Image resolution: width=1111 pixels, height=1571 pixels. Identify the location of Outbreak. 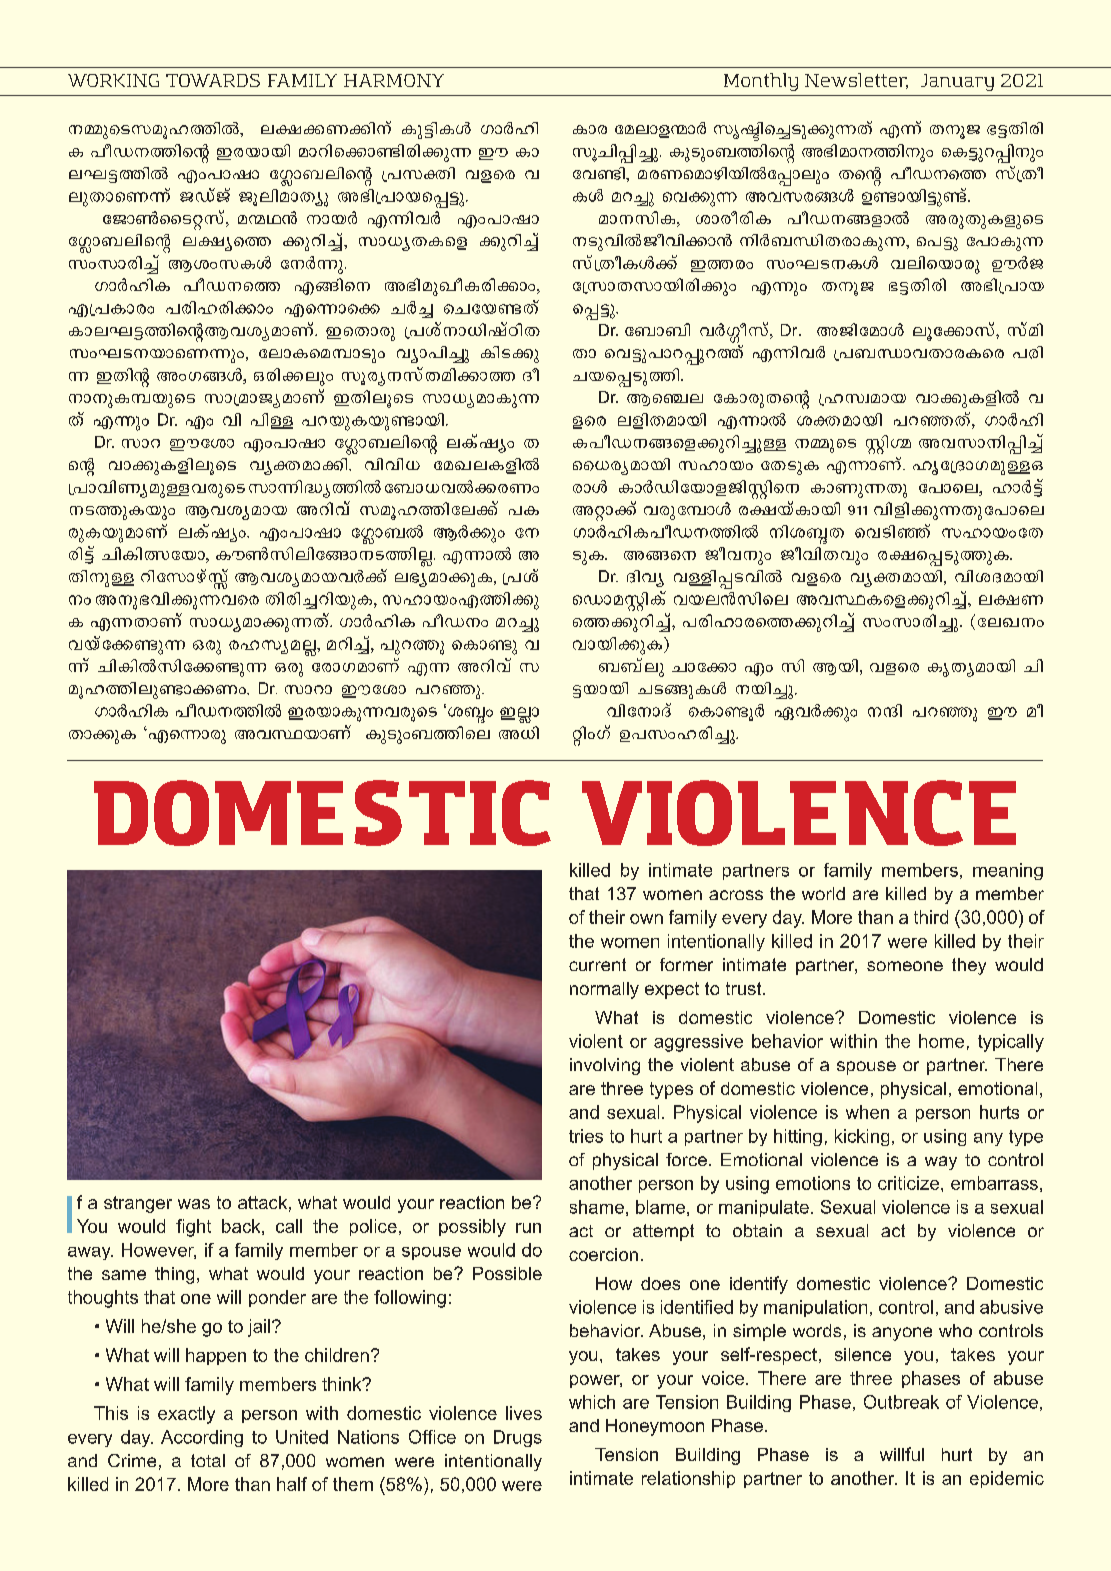
(901, 1402).
